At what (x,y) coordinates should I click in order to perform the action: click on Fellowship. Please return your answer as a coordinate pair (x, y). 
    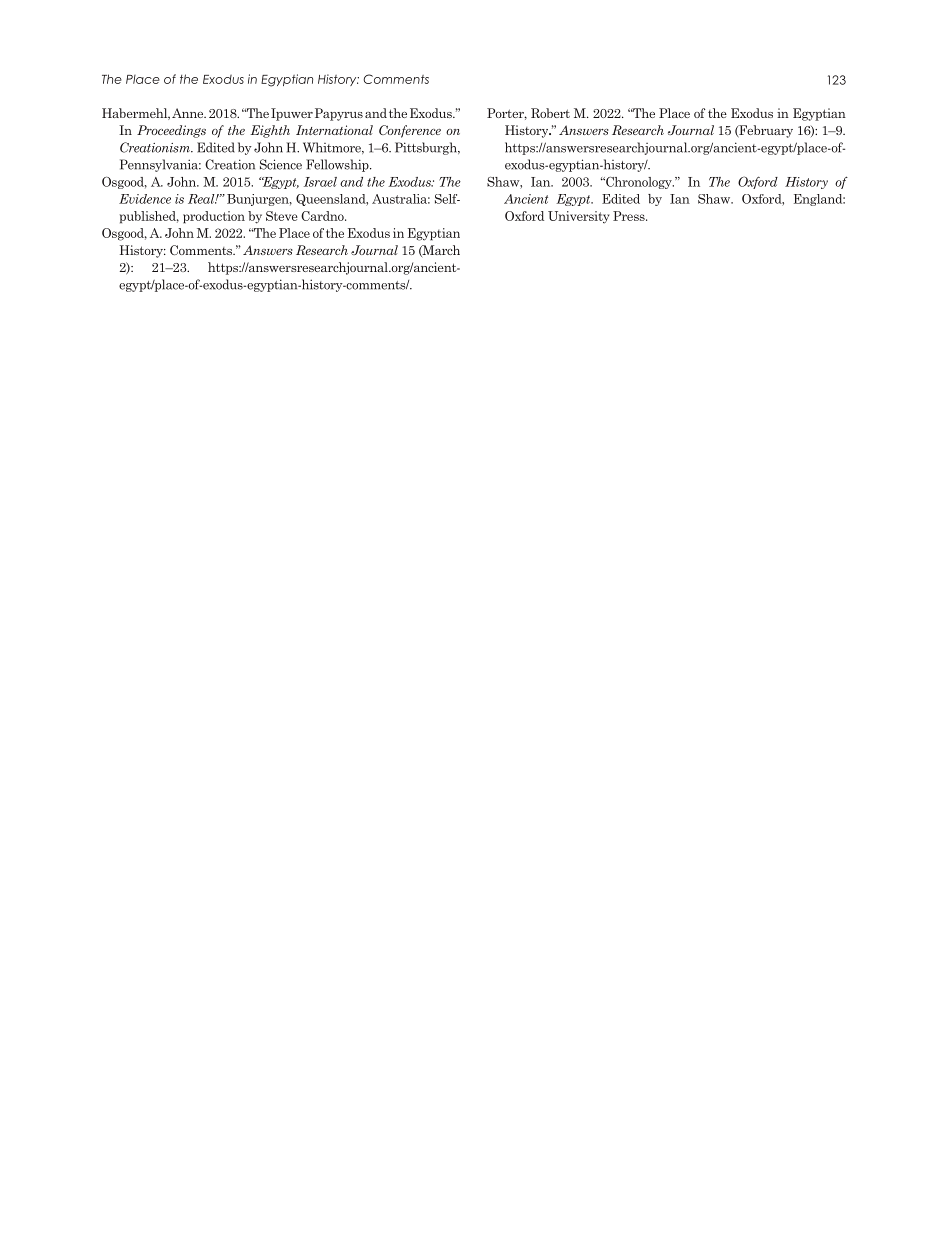
    Looking at the image, I should click on (338, 165).
